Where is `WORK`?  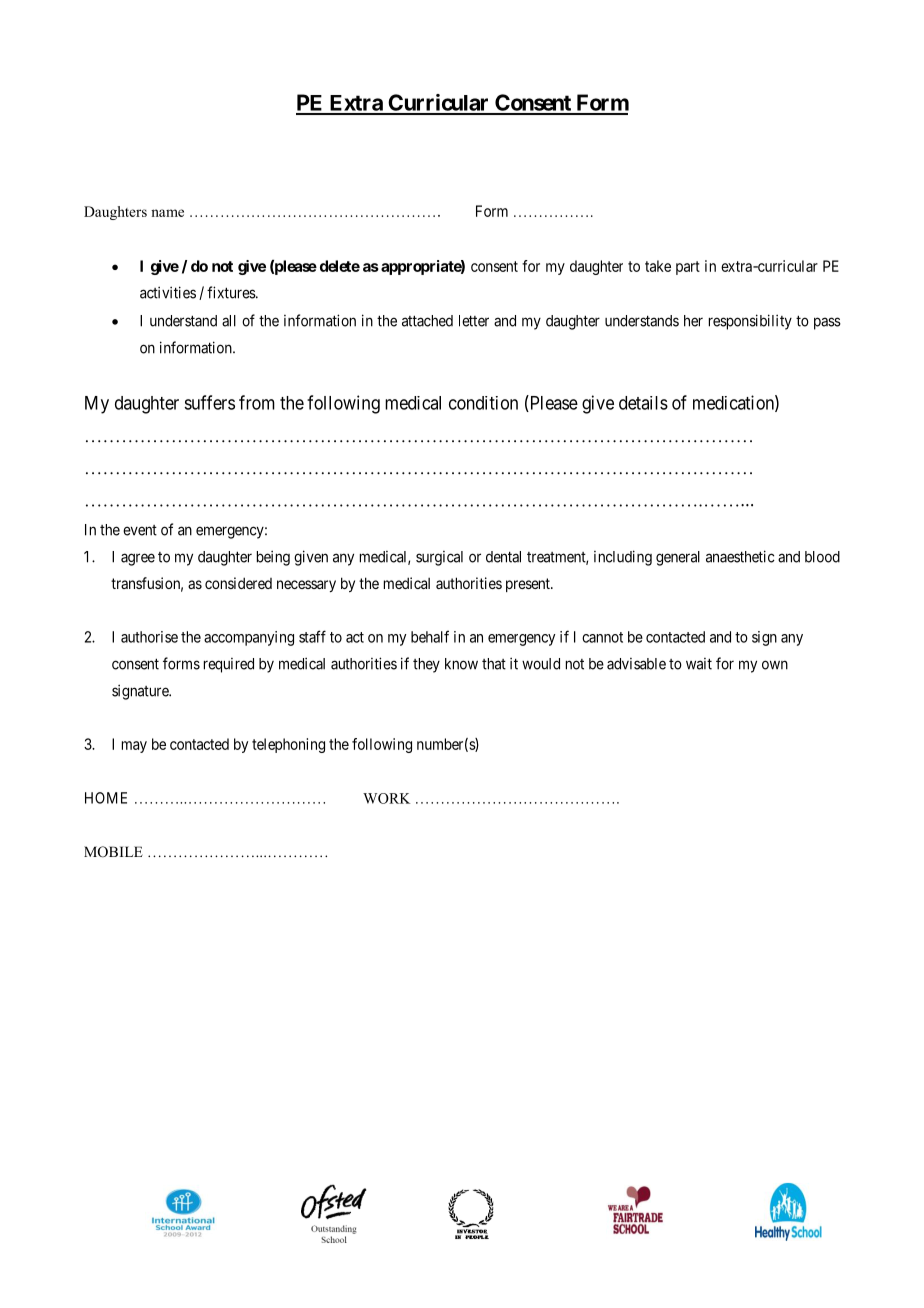
WORK is located at coordinates (386, 798).
